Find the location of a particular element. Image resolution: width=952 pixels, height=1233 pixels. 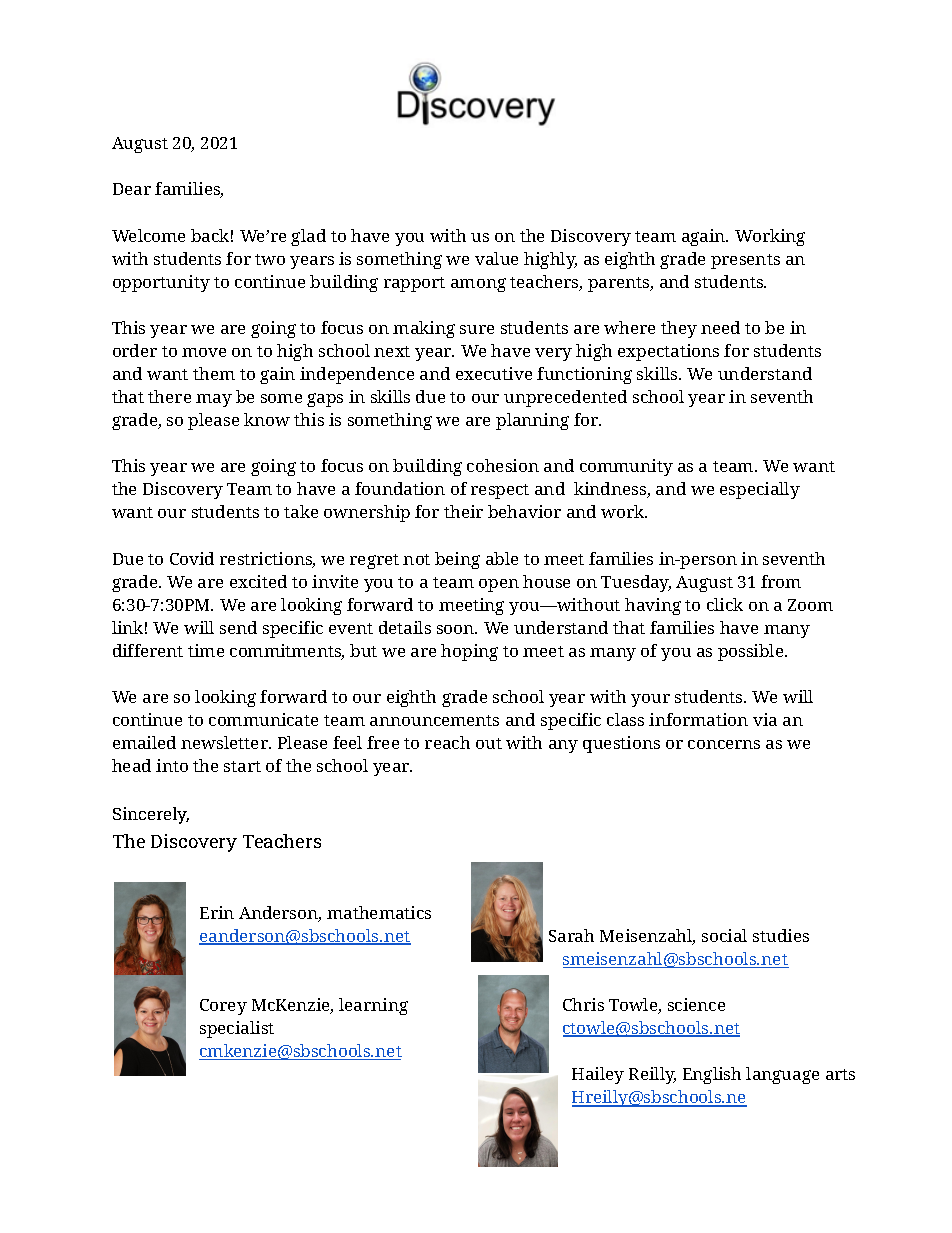

possible is located at coordinates (752, 652).
